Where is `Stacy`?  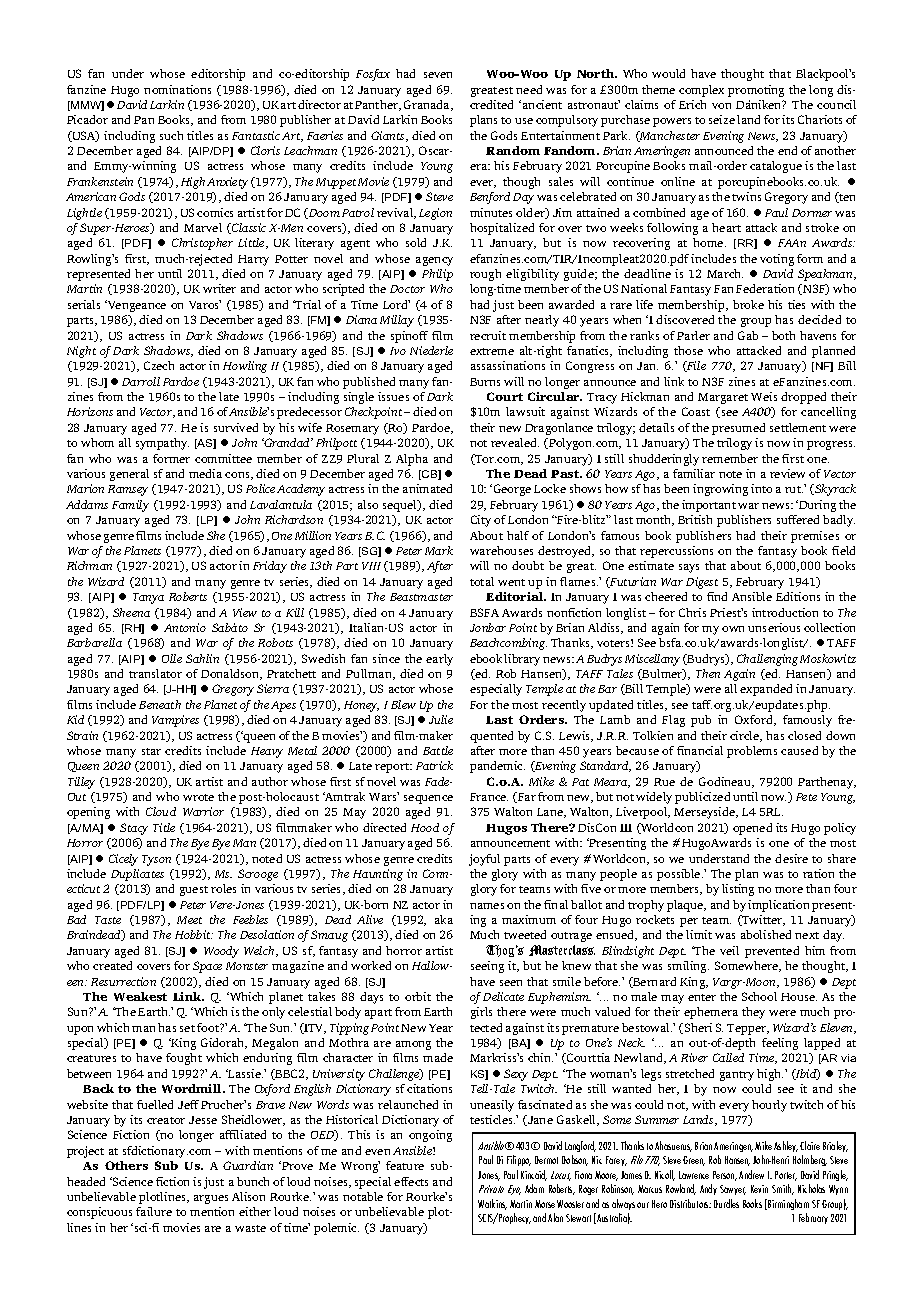 Stacy is located at coordinates (134, 829).
